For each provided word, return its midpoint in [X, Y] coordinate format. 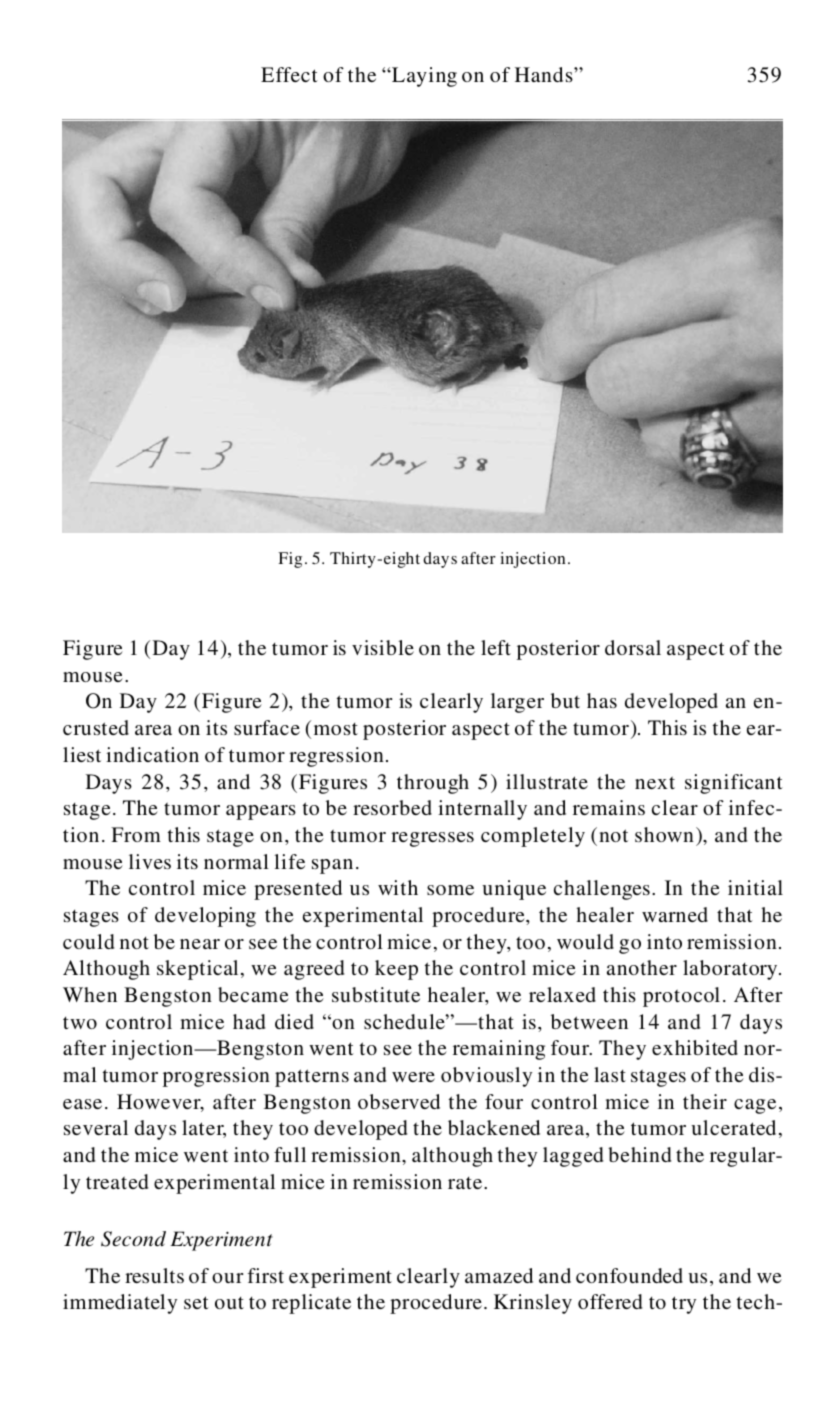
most [336, 729]
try [684, 1305]
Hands [545, 74]
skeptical [197, 970]
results [154, 1275]
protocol [681, 997]
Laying [423, 77]
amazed [499, 1275]
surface [267, 727]
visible [383, 647]
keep [396, 970]
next [655, 782]
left [496, 647]
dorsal [633, 647]
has [602, 700]
